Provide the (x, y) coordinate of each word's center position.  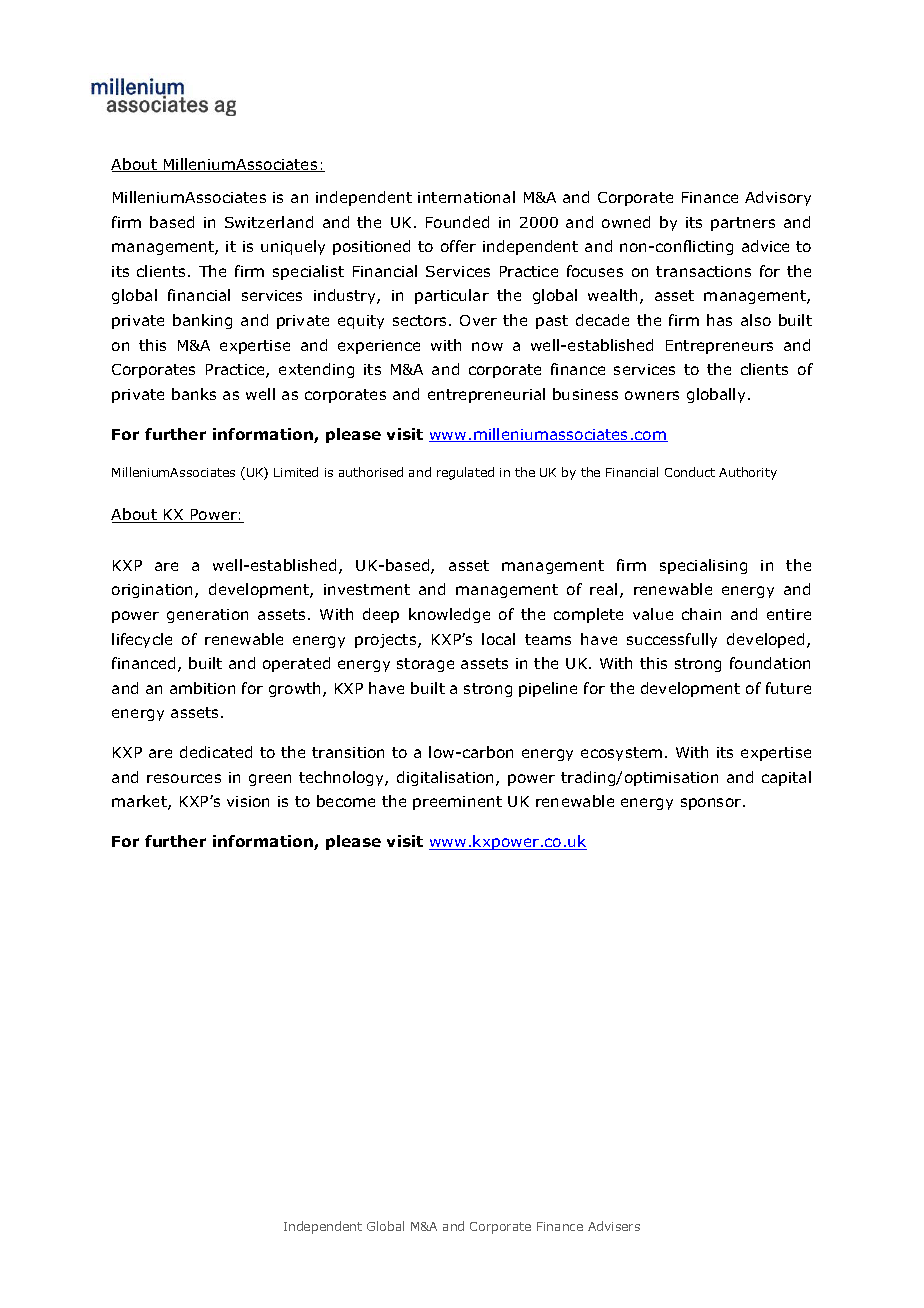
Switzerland (269, 222)
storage (425, 665)
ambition (202, 688)
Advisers (614, 1226)
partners (743, 224)
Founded (457, 222)
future (788, 688)
